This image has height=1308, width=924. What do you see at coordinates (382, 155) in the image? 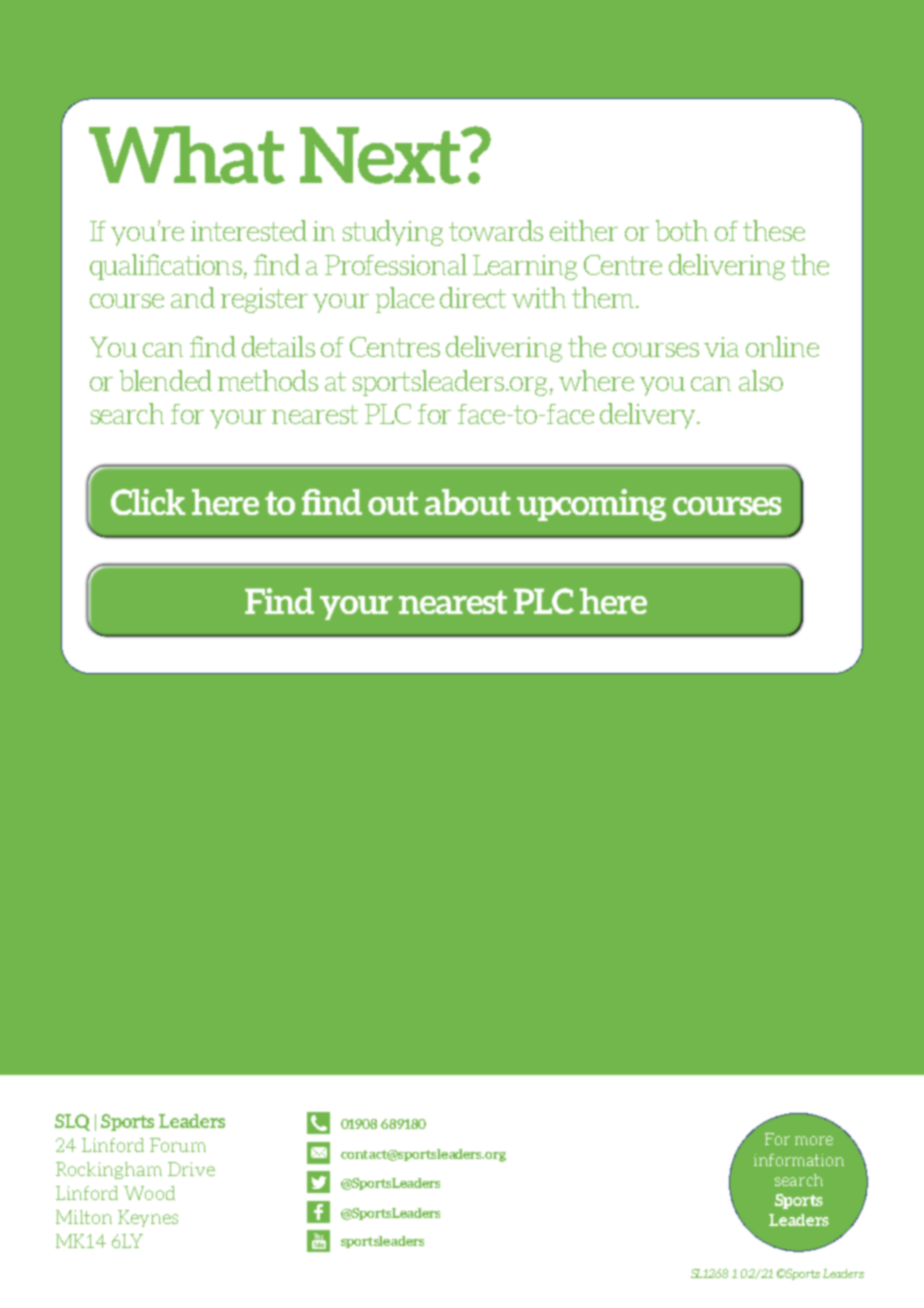
I see `Next` at bounding box center [382, 155].
